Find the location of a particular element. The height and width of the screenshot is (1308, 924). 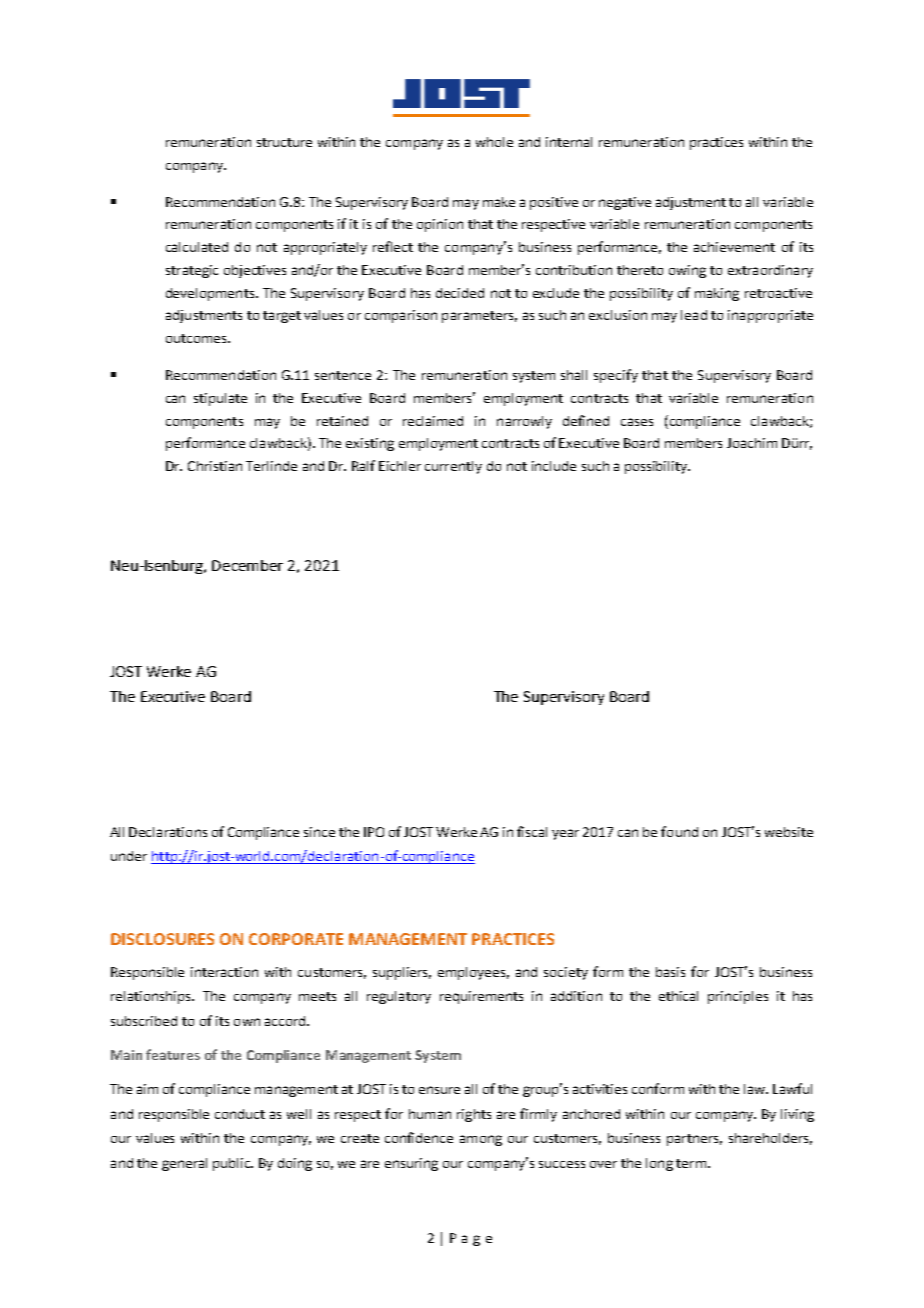

achievement is located at coordinates (734, 247).
